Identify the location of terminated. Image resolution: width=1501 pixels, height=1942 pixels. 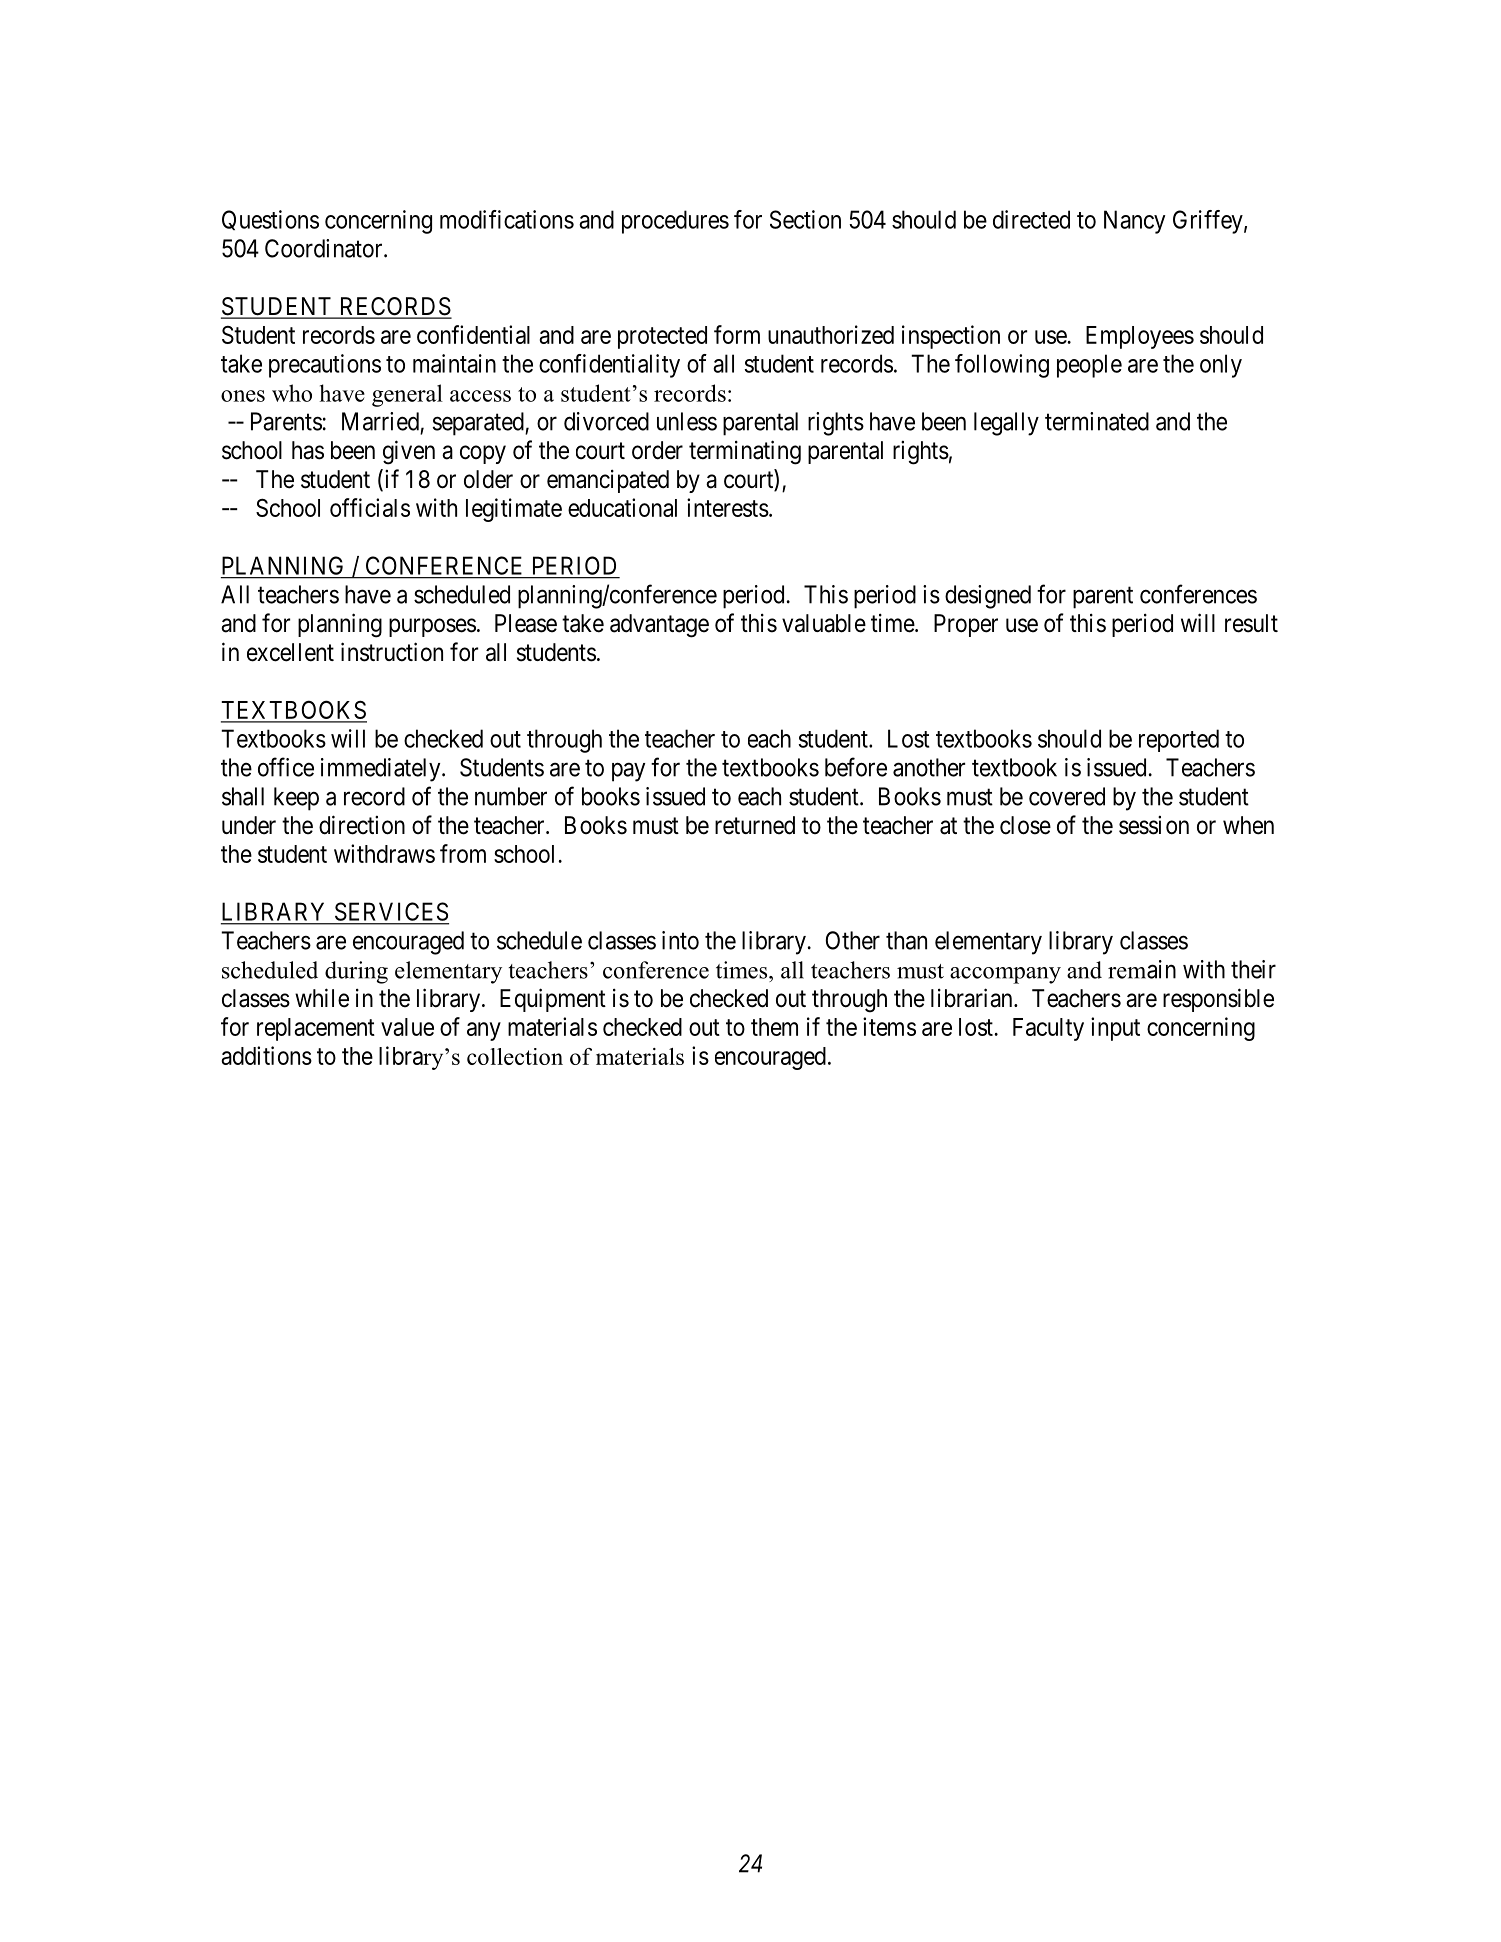
(1097, 421).
